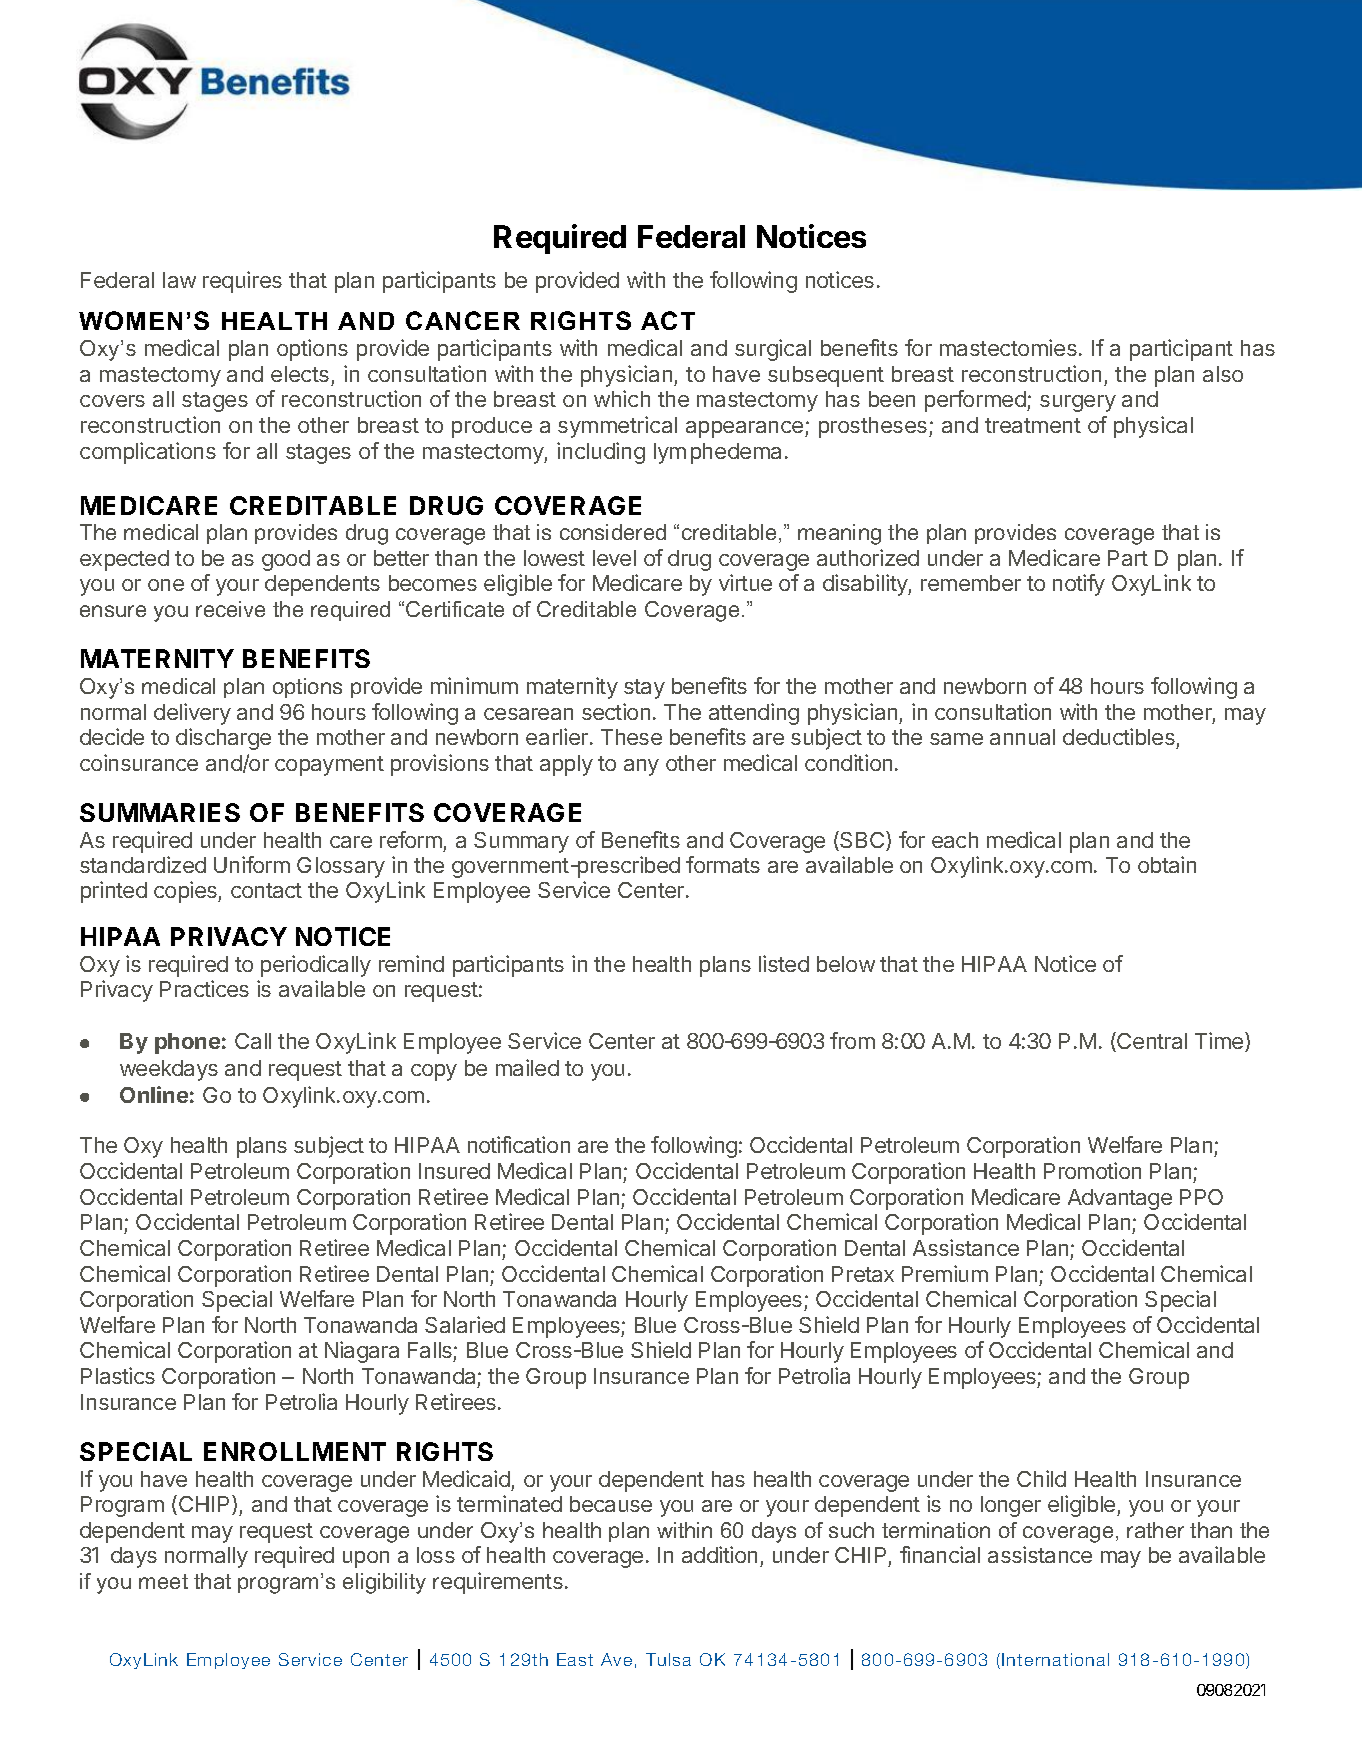 The height and width of the page is (1762, 1362). What do you see at coordinates (204, 988) in the page?
I see `Practices` at bounding box center [204, 988].
